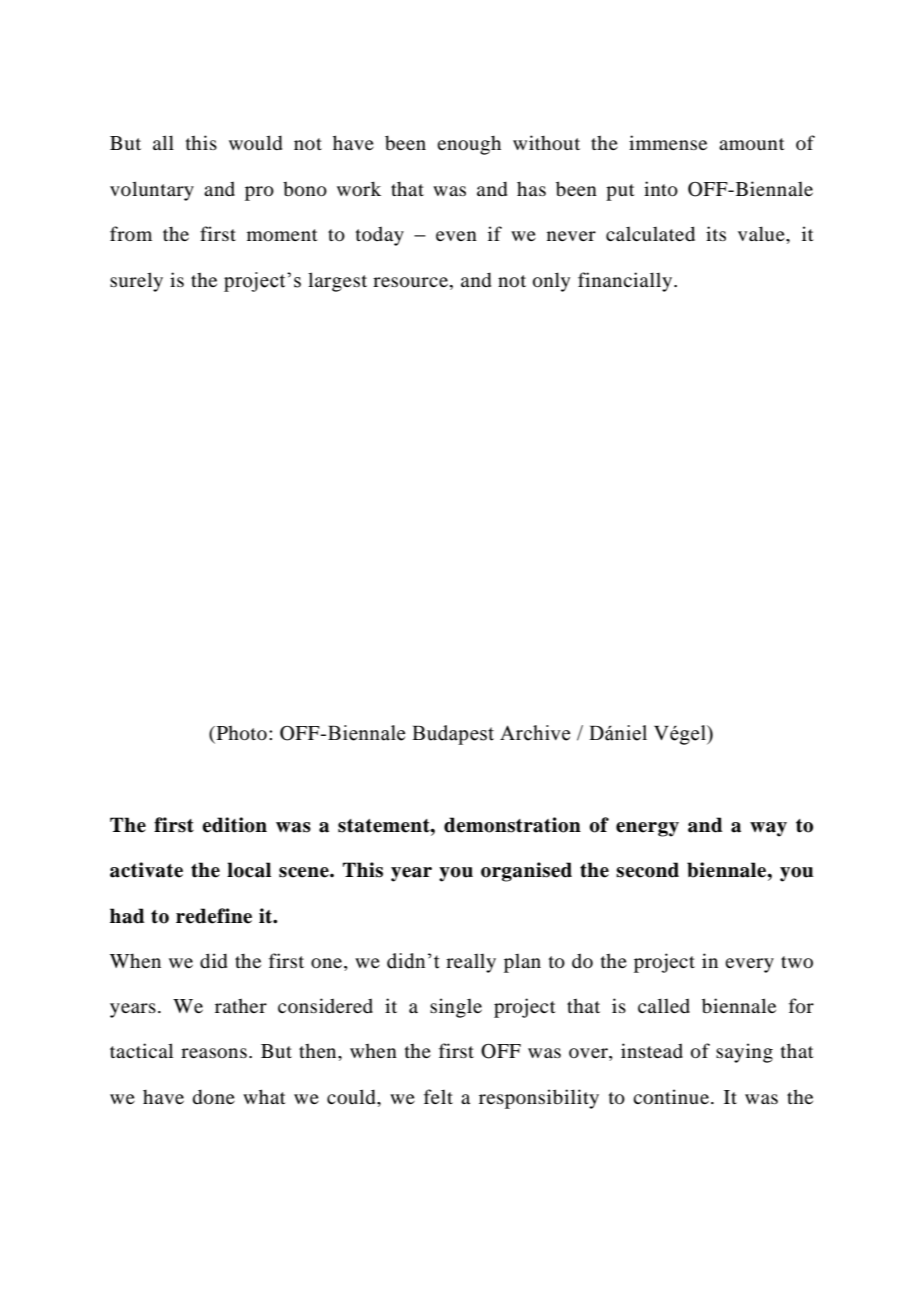 The width and height of the screenshot is (924, 1308). I want to click on reasons, so click(214, 1053).
